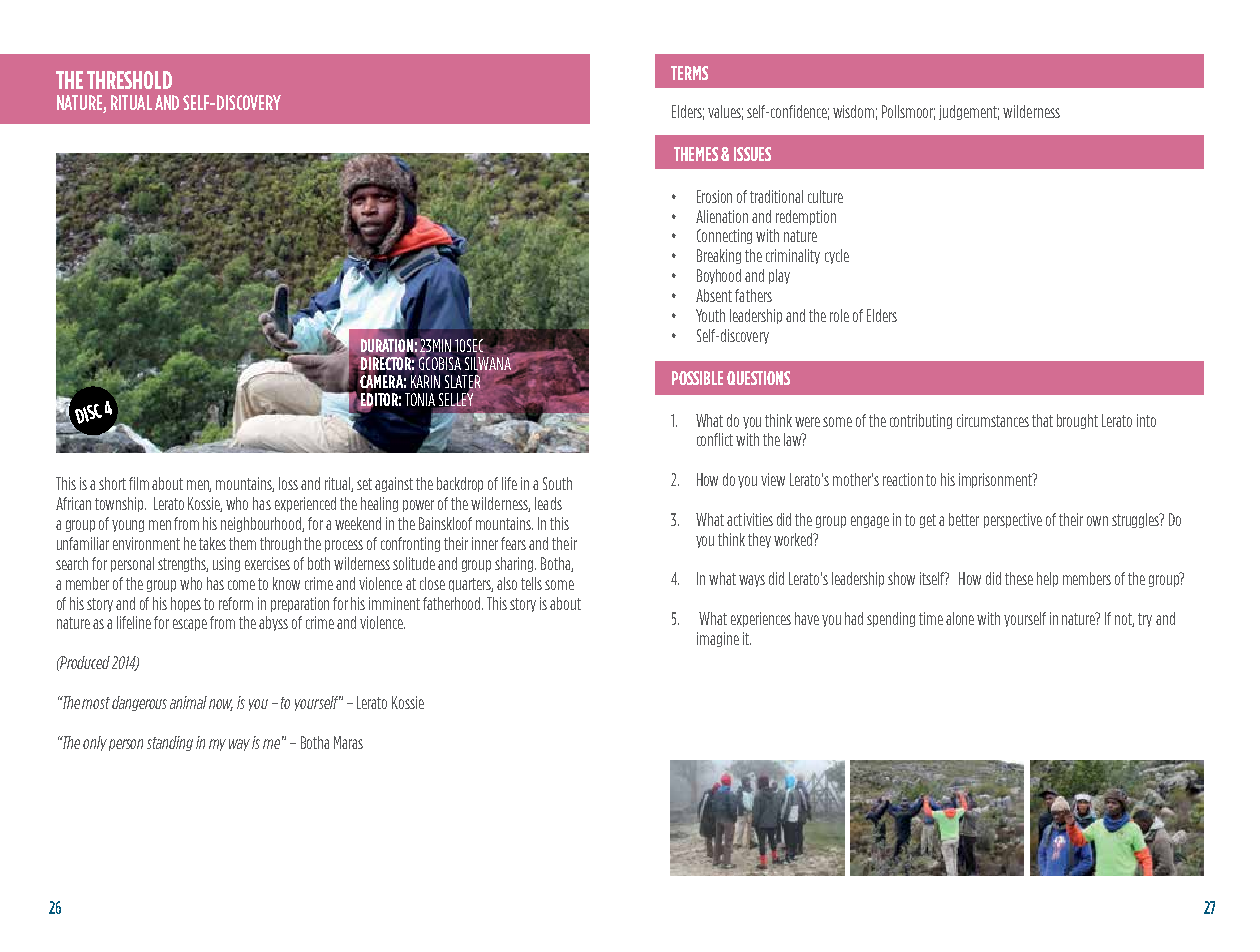 The width and height of the screenshot is (1260, 952). Describe the element at coordinates (129, 80) in the screenshot. I see `THRESHOLD` at that location.
